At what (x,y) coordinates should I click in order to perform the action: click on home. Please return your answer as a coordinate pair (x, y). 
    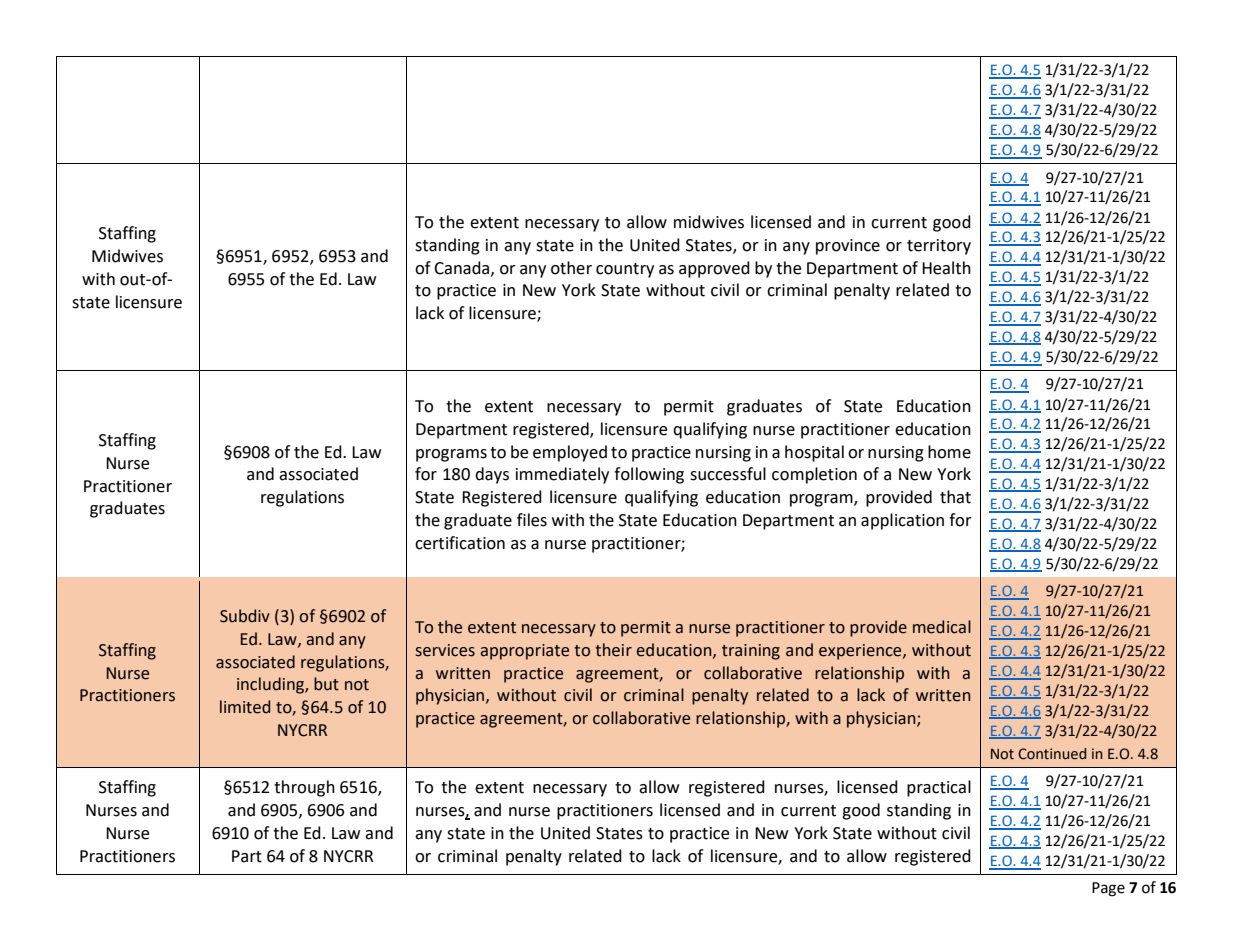
    Looking at the image, I should click on (949, 452).
